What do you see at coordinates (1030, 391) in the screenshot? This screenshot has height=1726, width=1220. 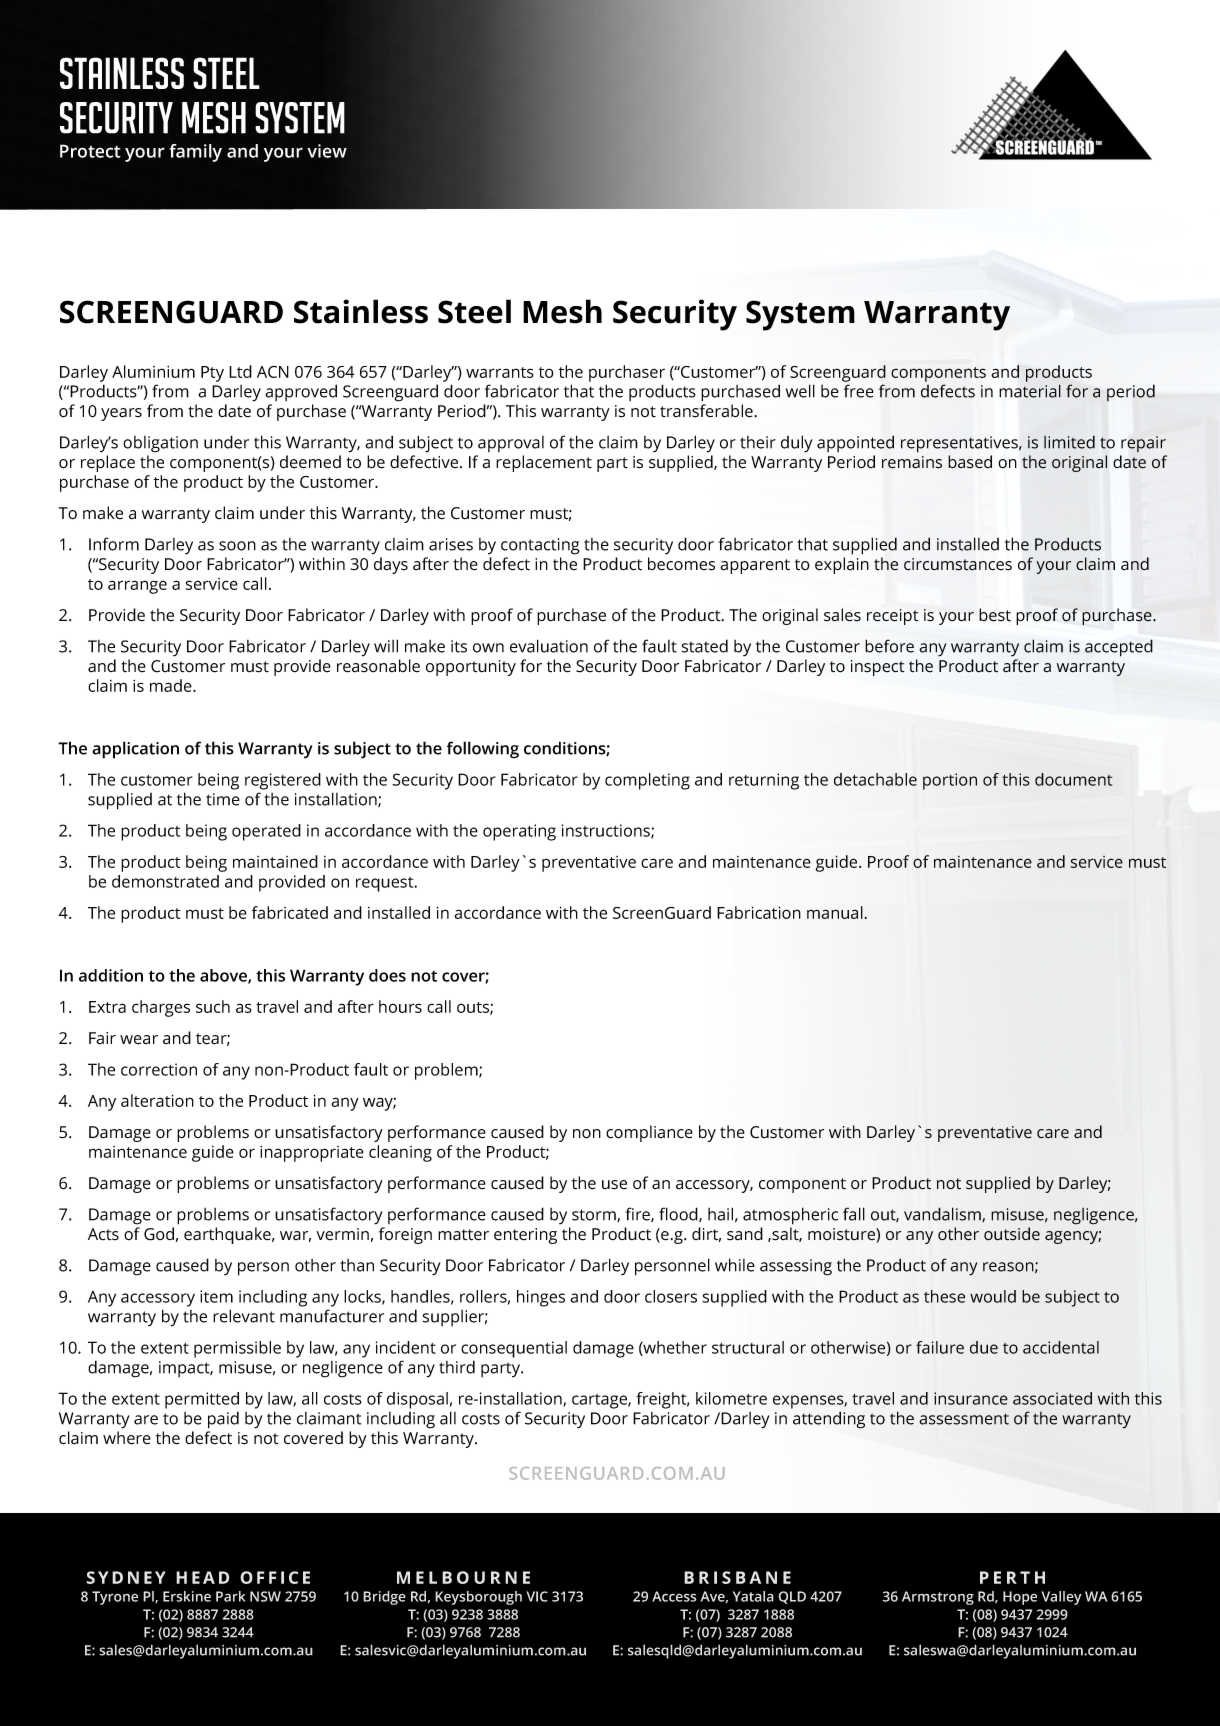 I see `material` at bounding box center [1030, 391].
